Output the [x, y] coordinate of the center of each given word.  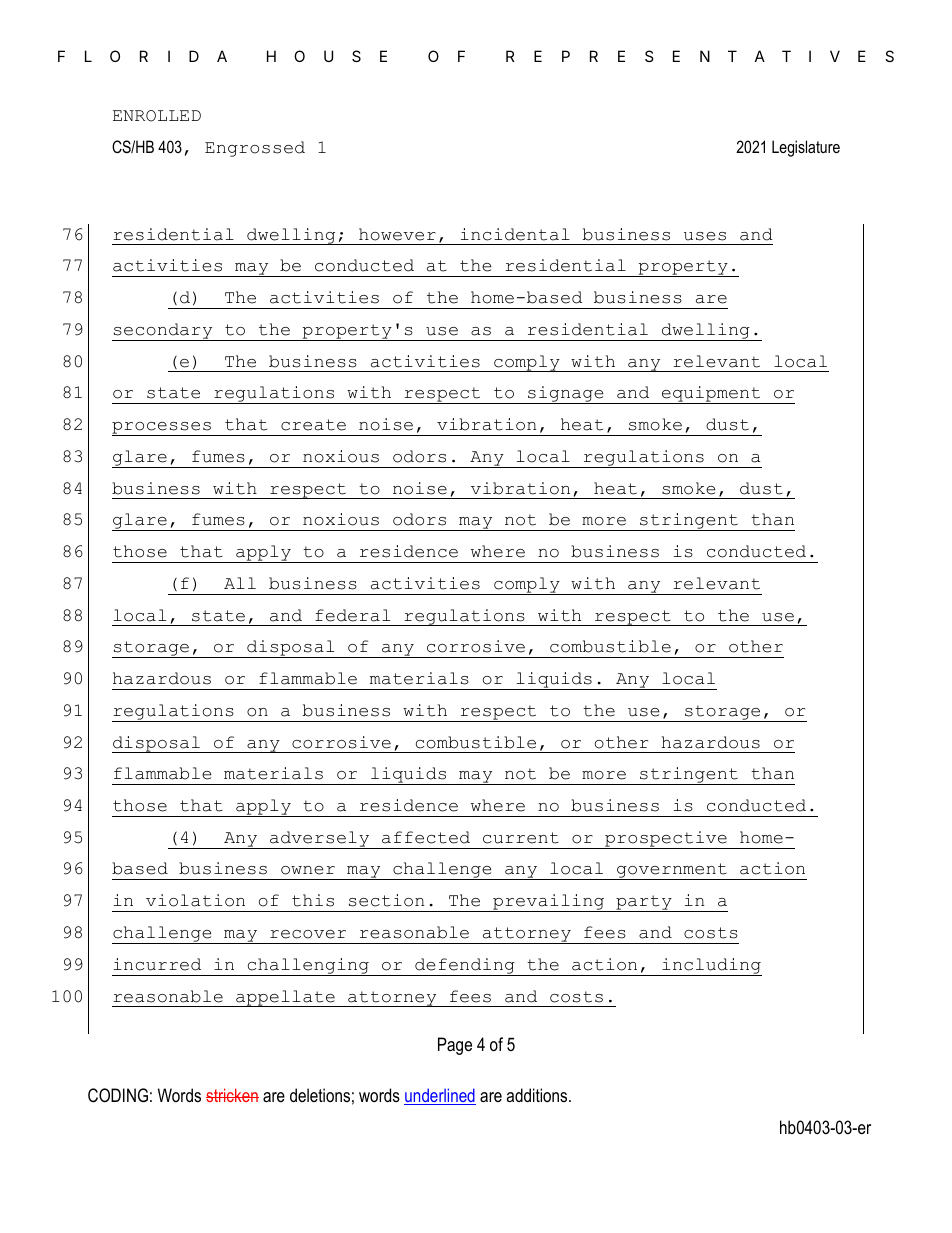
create [313, 425]
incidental [515, 234]
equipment [711, 395]
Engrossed [255, 149]
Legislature [806, 148]
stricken [232, 1095]
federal [352, 615]
